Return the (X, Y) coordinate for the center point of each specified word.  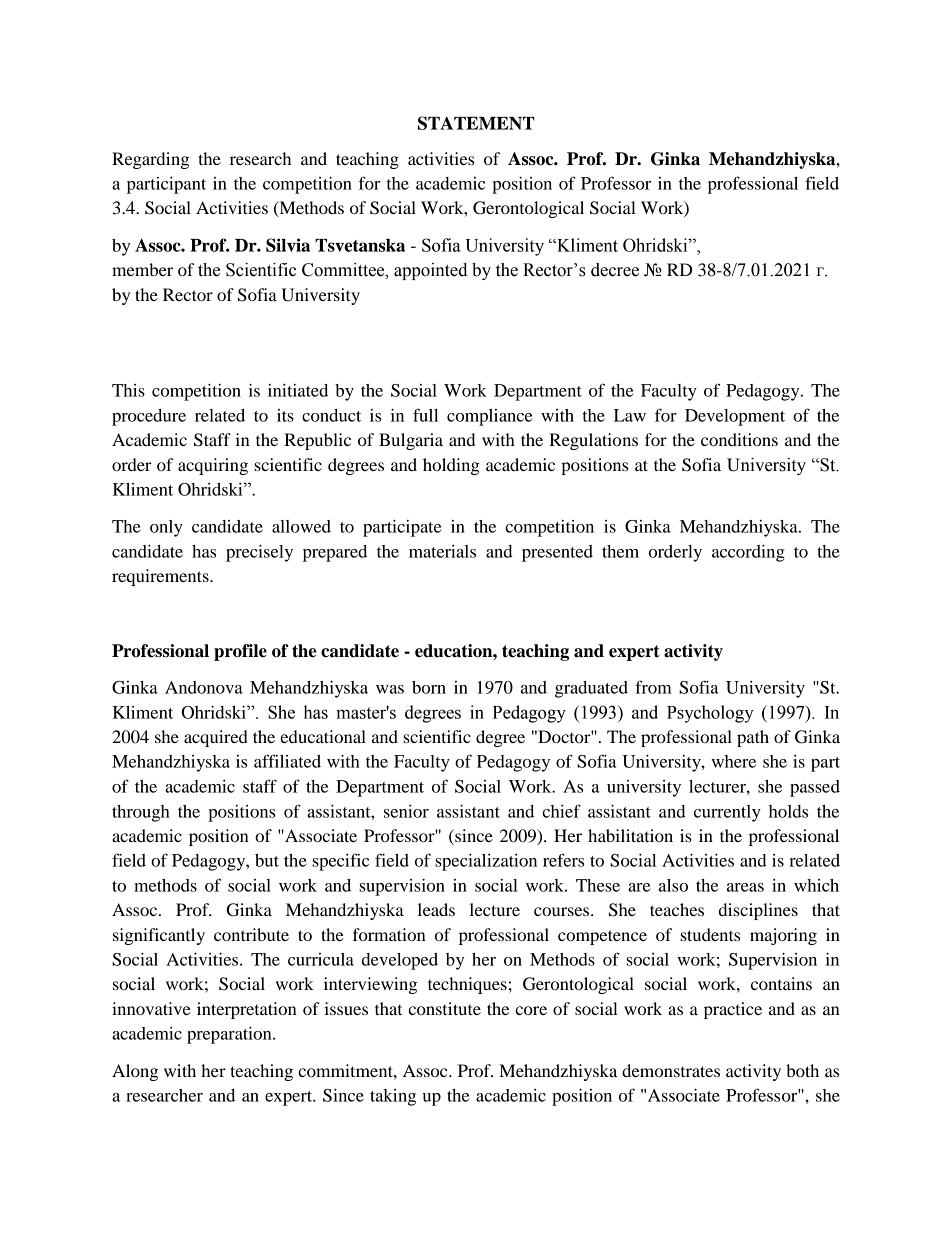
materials (442, 551)
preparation (230, 1035)
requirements (161, 577)
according (748, 553)
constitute (444, 1008)
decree (615, 270)
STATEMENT (476, 123)
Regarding (150, 160)
